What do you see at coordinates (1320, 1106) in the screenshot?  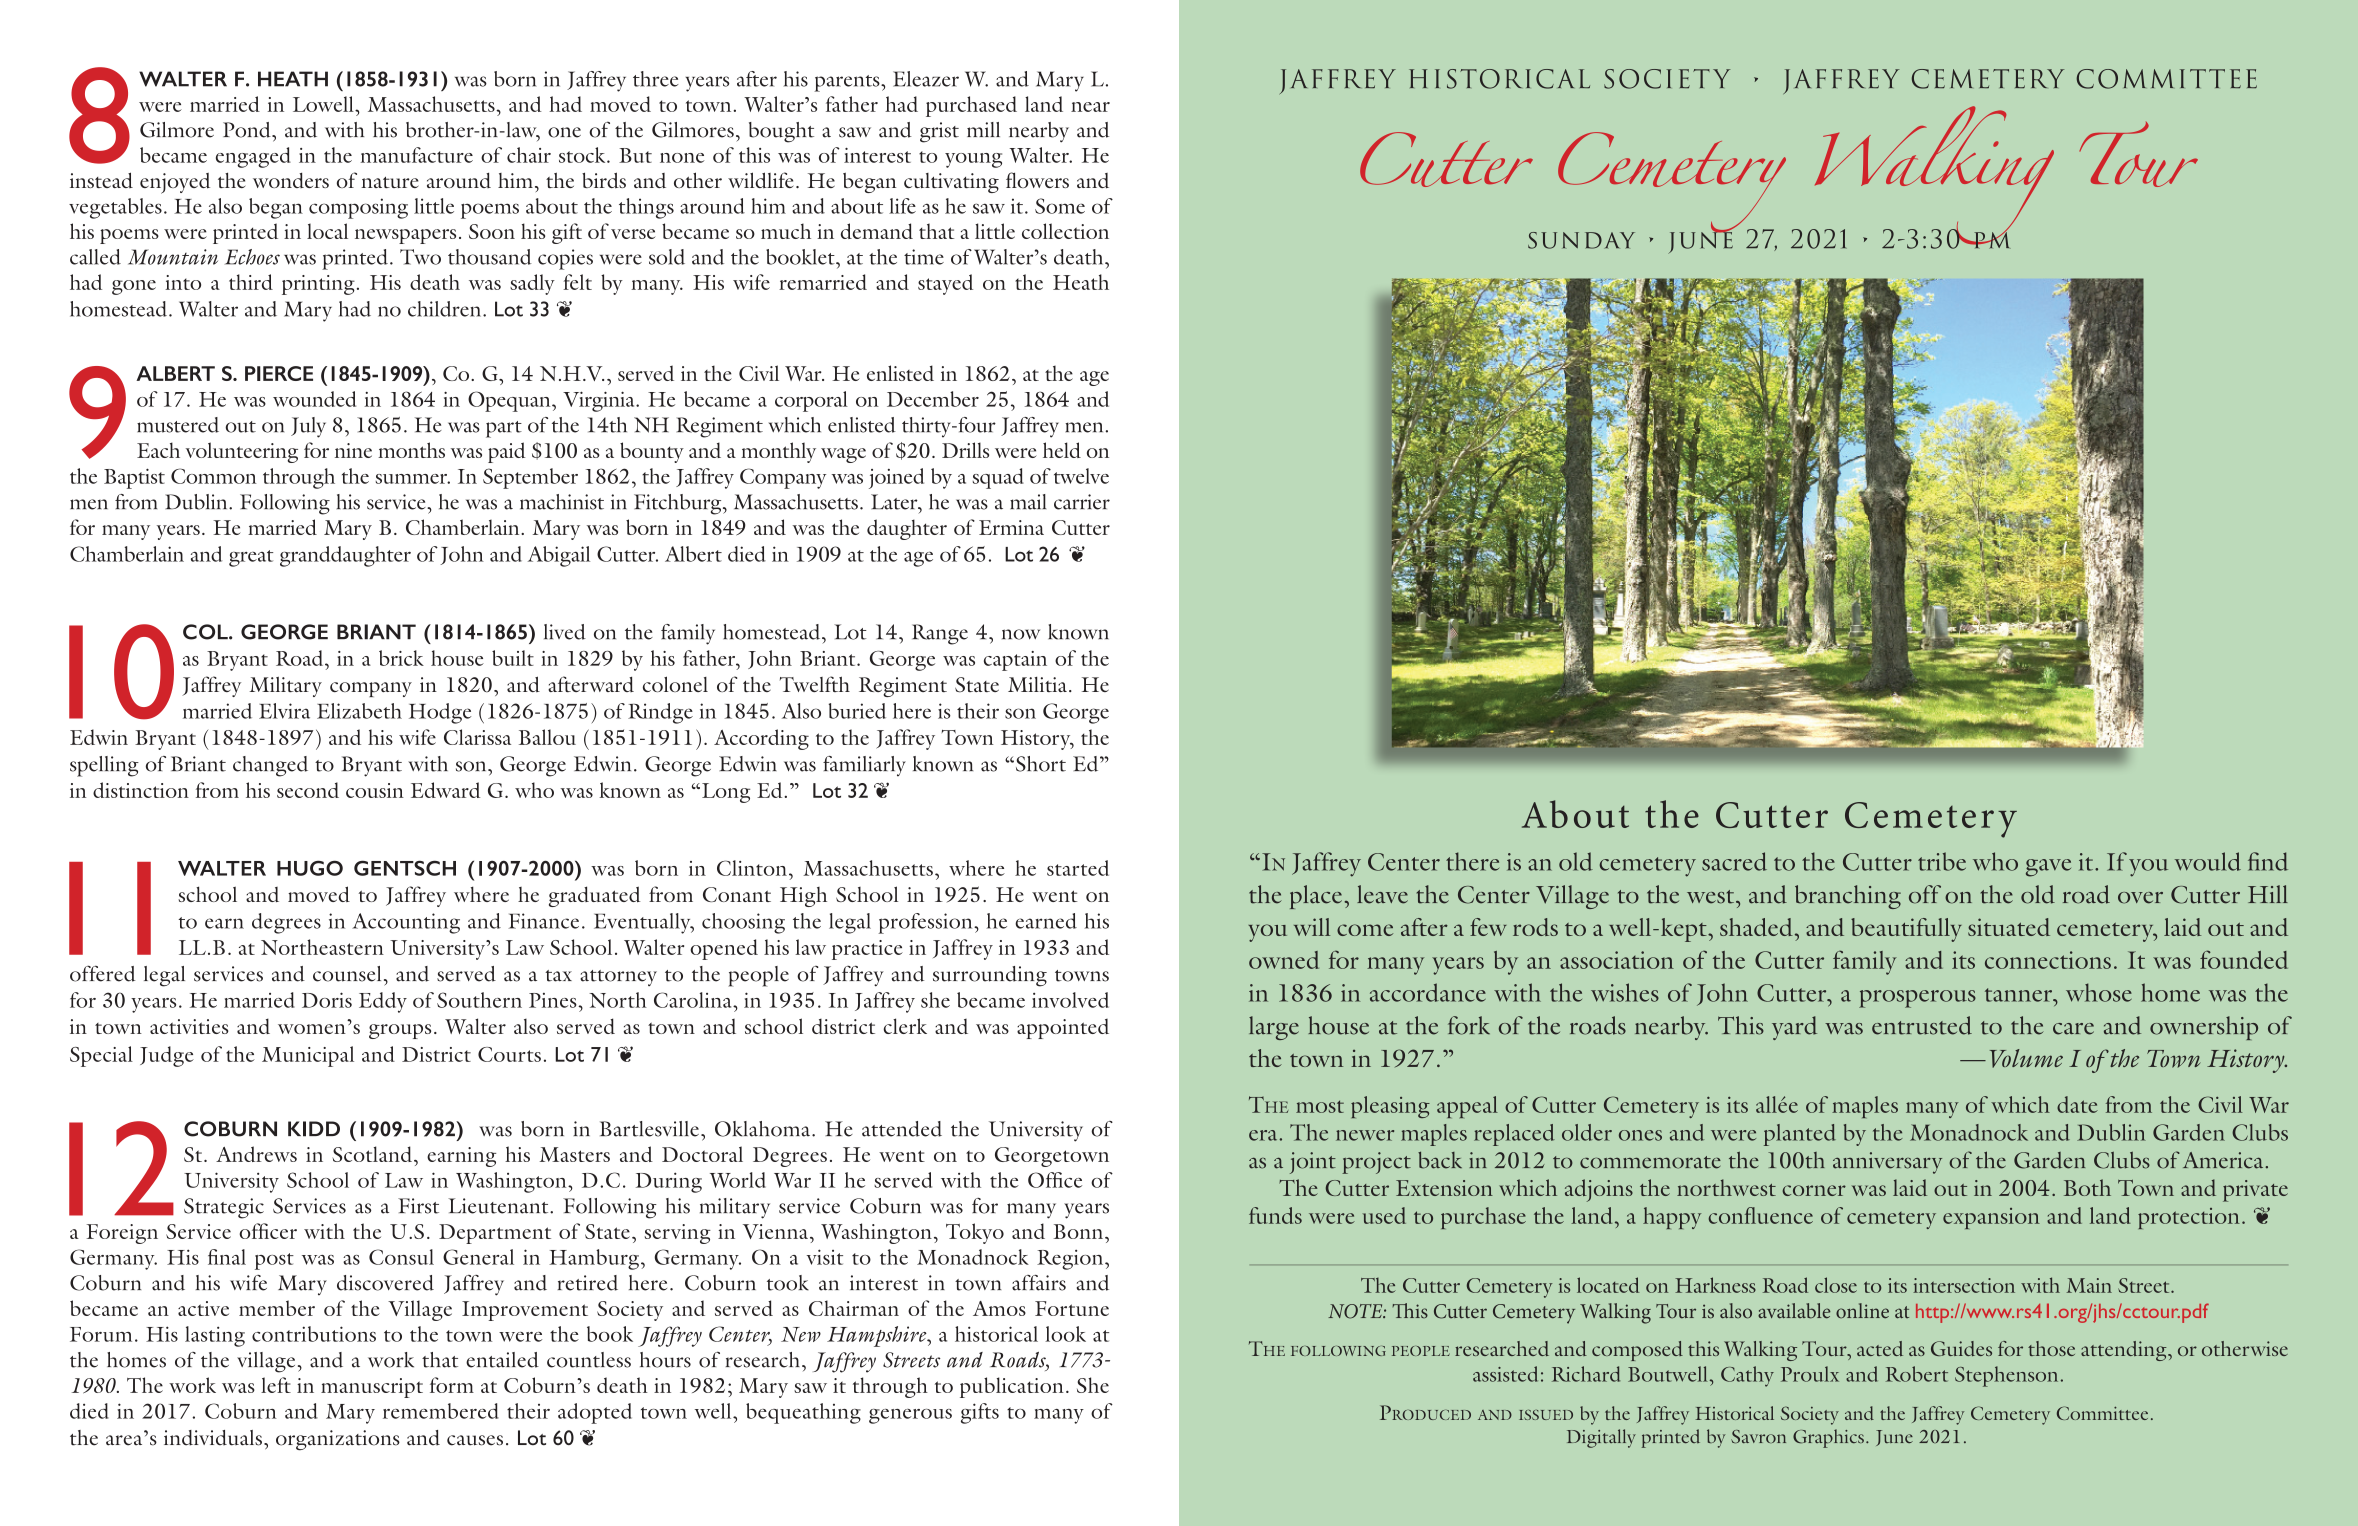 I see `most` at bounding box center [1320, 1106].
